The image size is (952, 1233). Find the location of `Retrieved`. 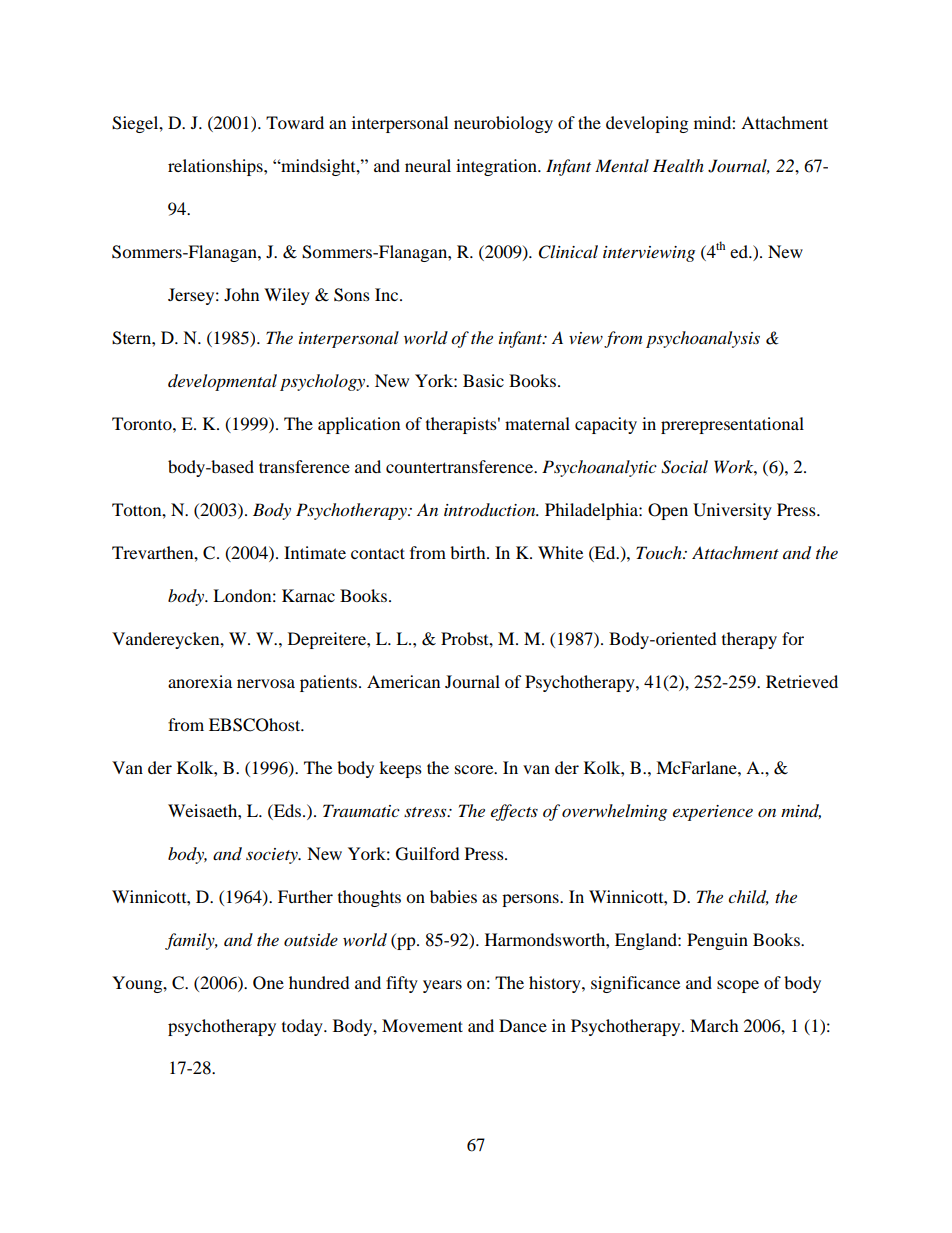

Retrieved is located at coordinates (802, 681).
